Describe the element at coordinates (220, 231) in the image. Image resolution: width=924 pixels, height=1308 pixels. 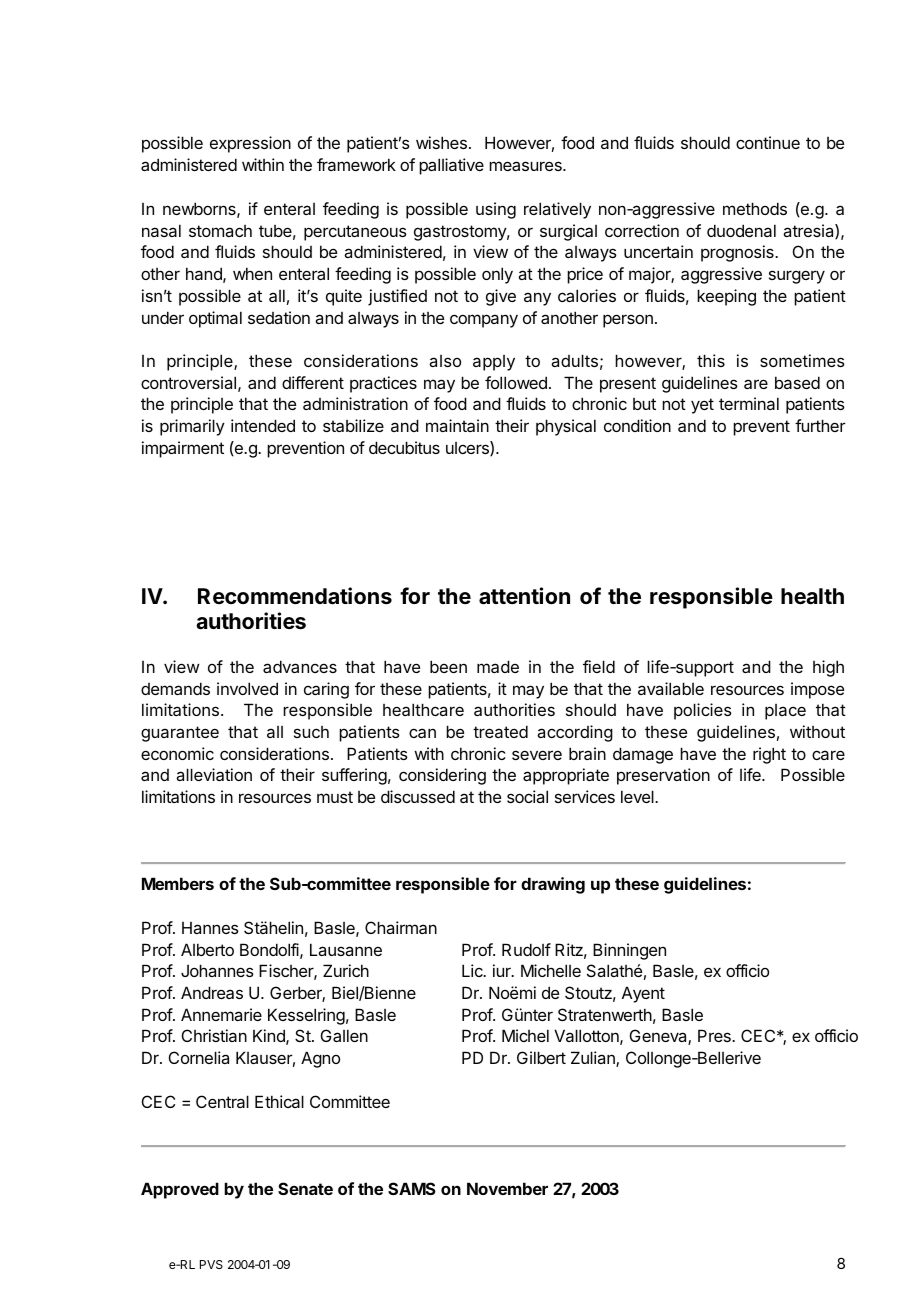
I see `stomach` at that location.
